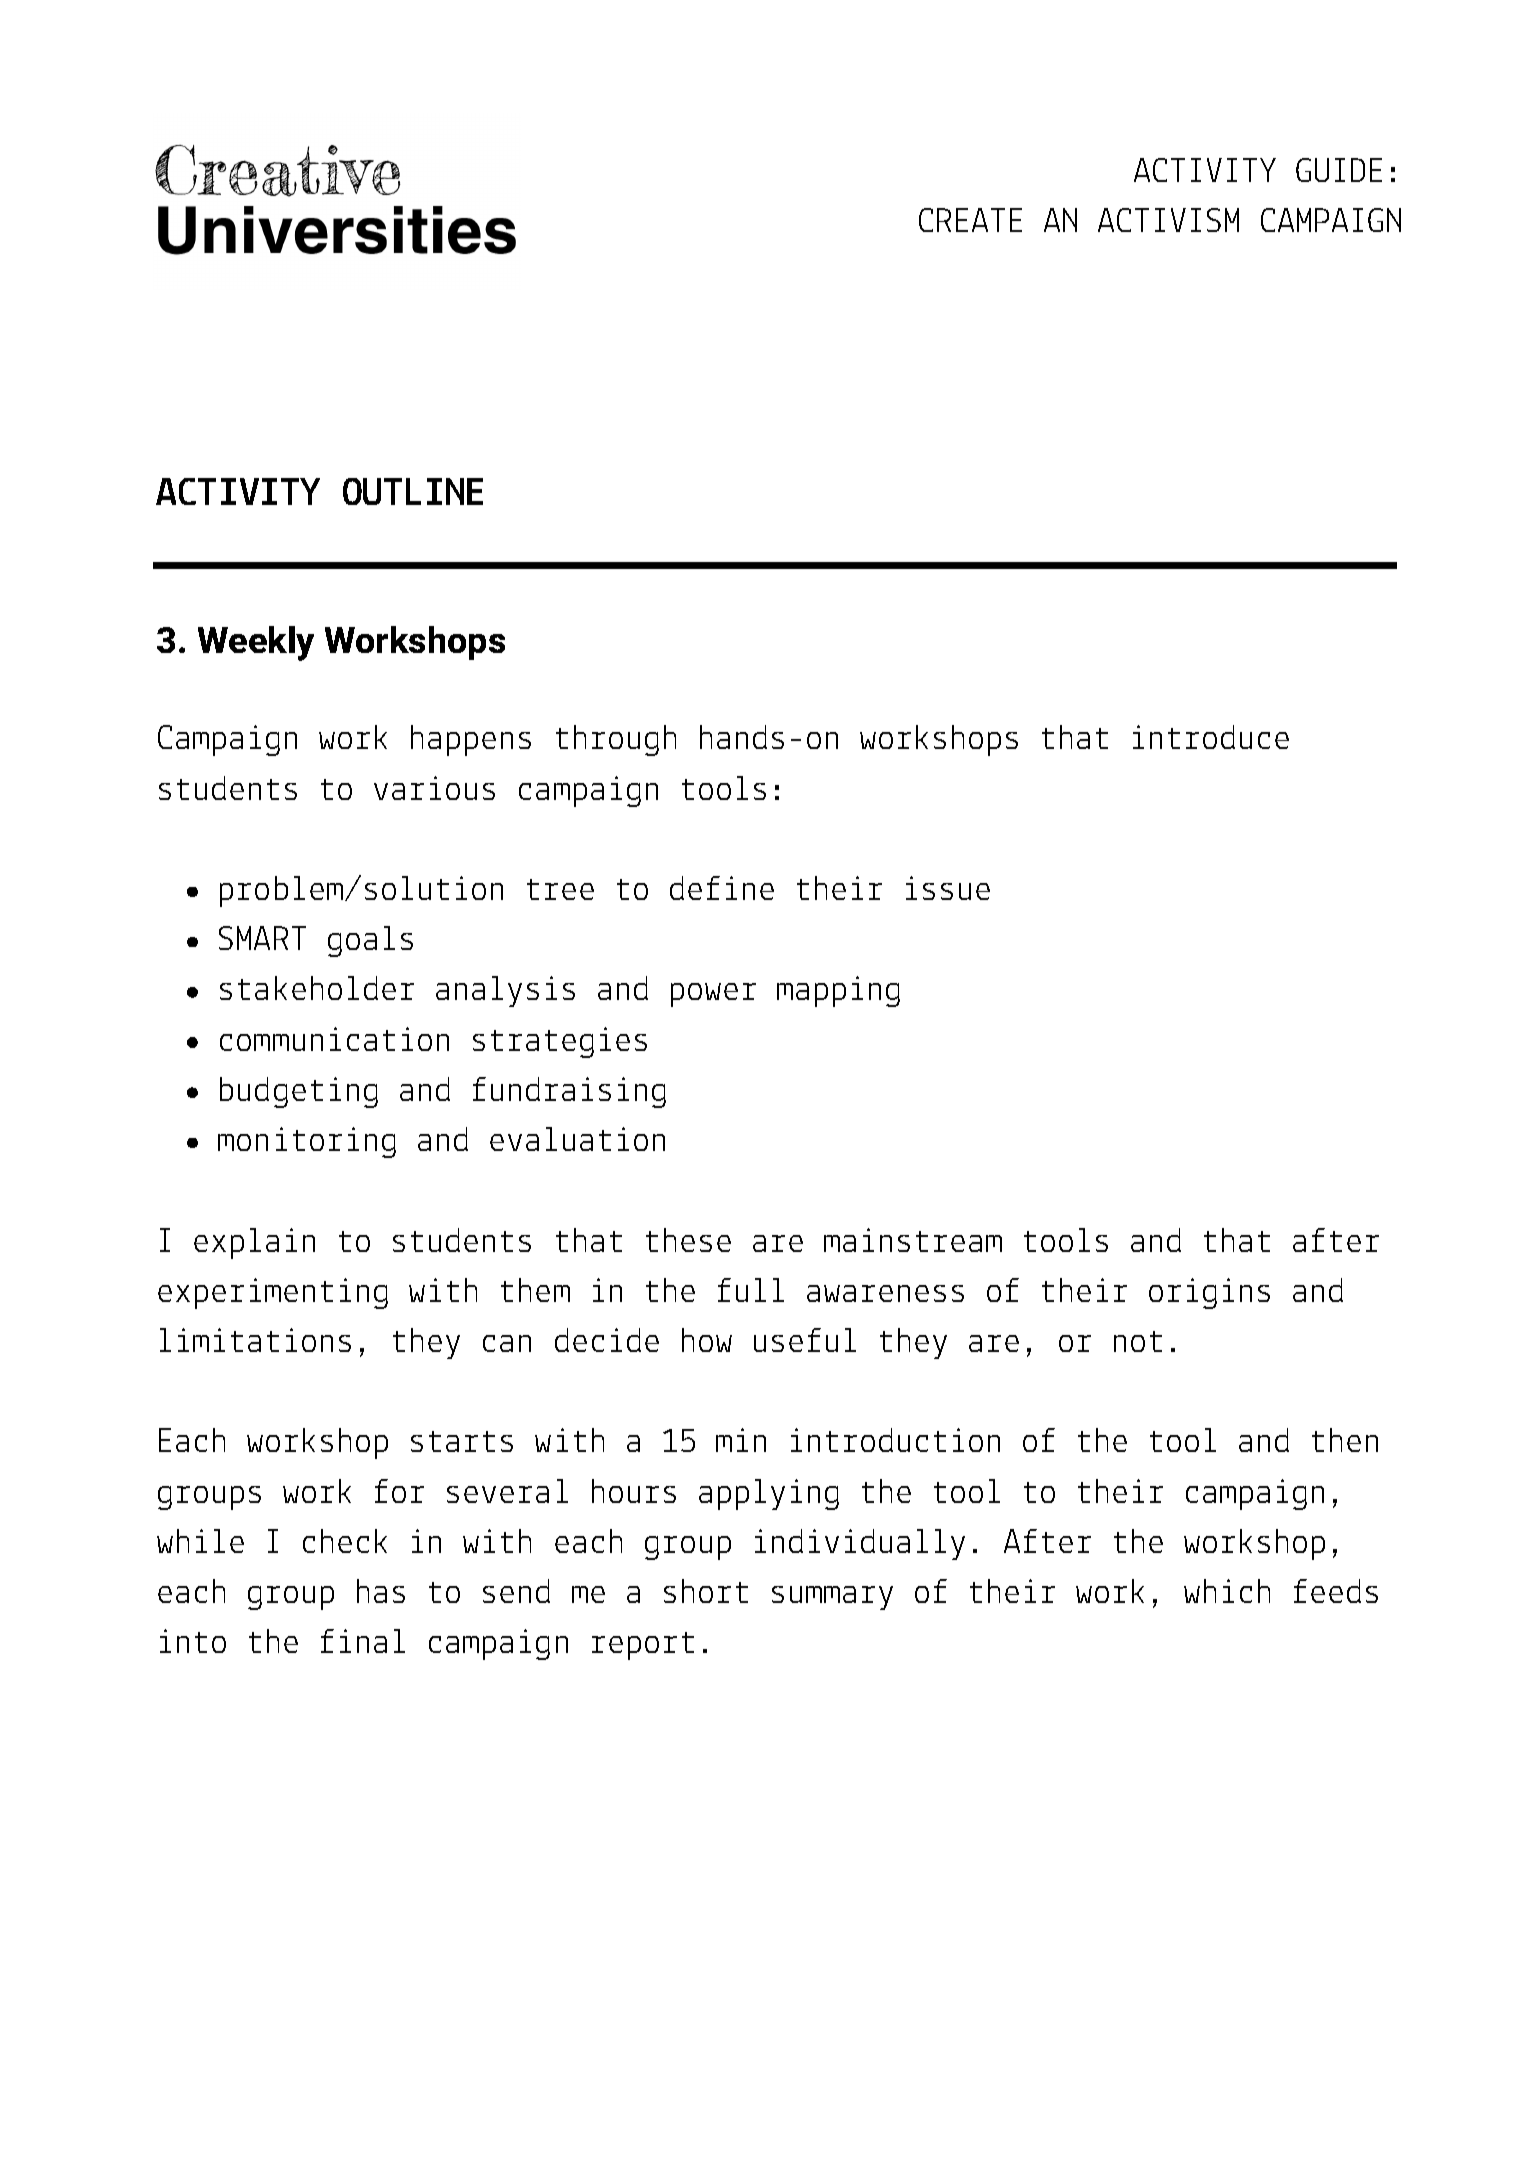  Describe the element at coordinates (616, 740) in the document. I see `through` at that location.
